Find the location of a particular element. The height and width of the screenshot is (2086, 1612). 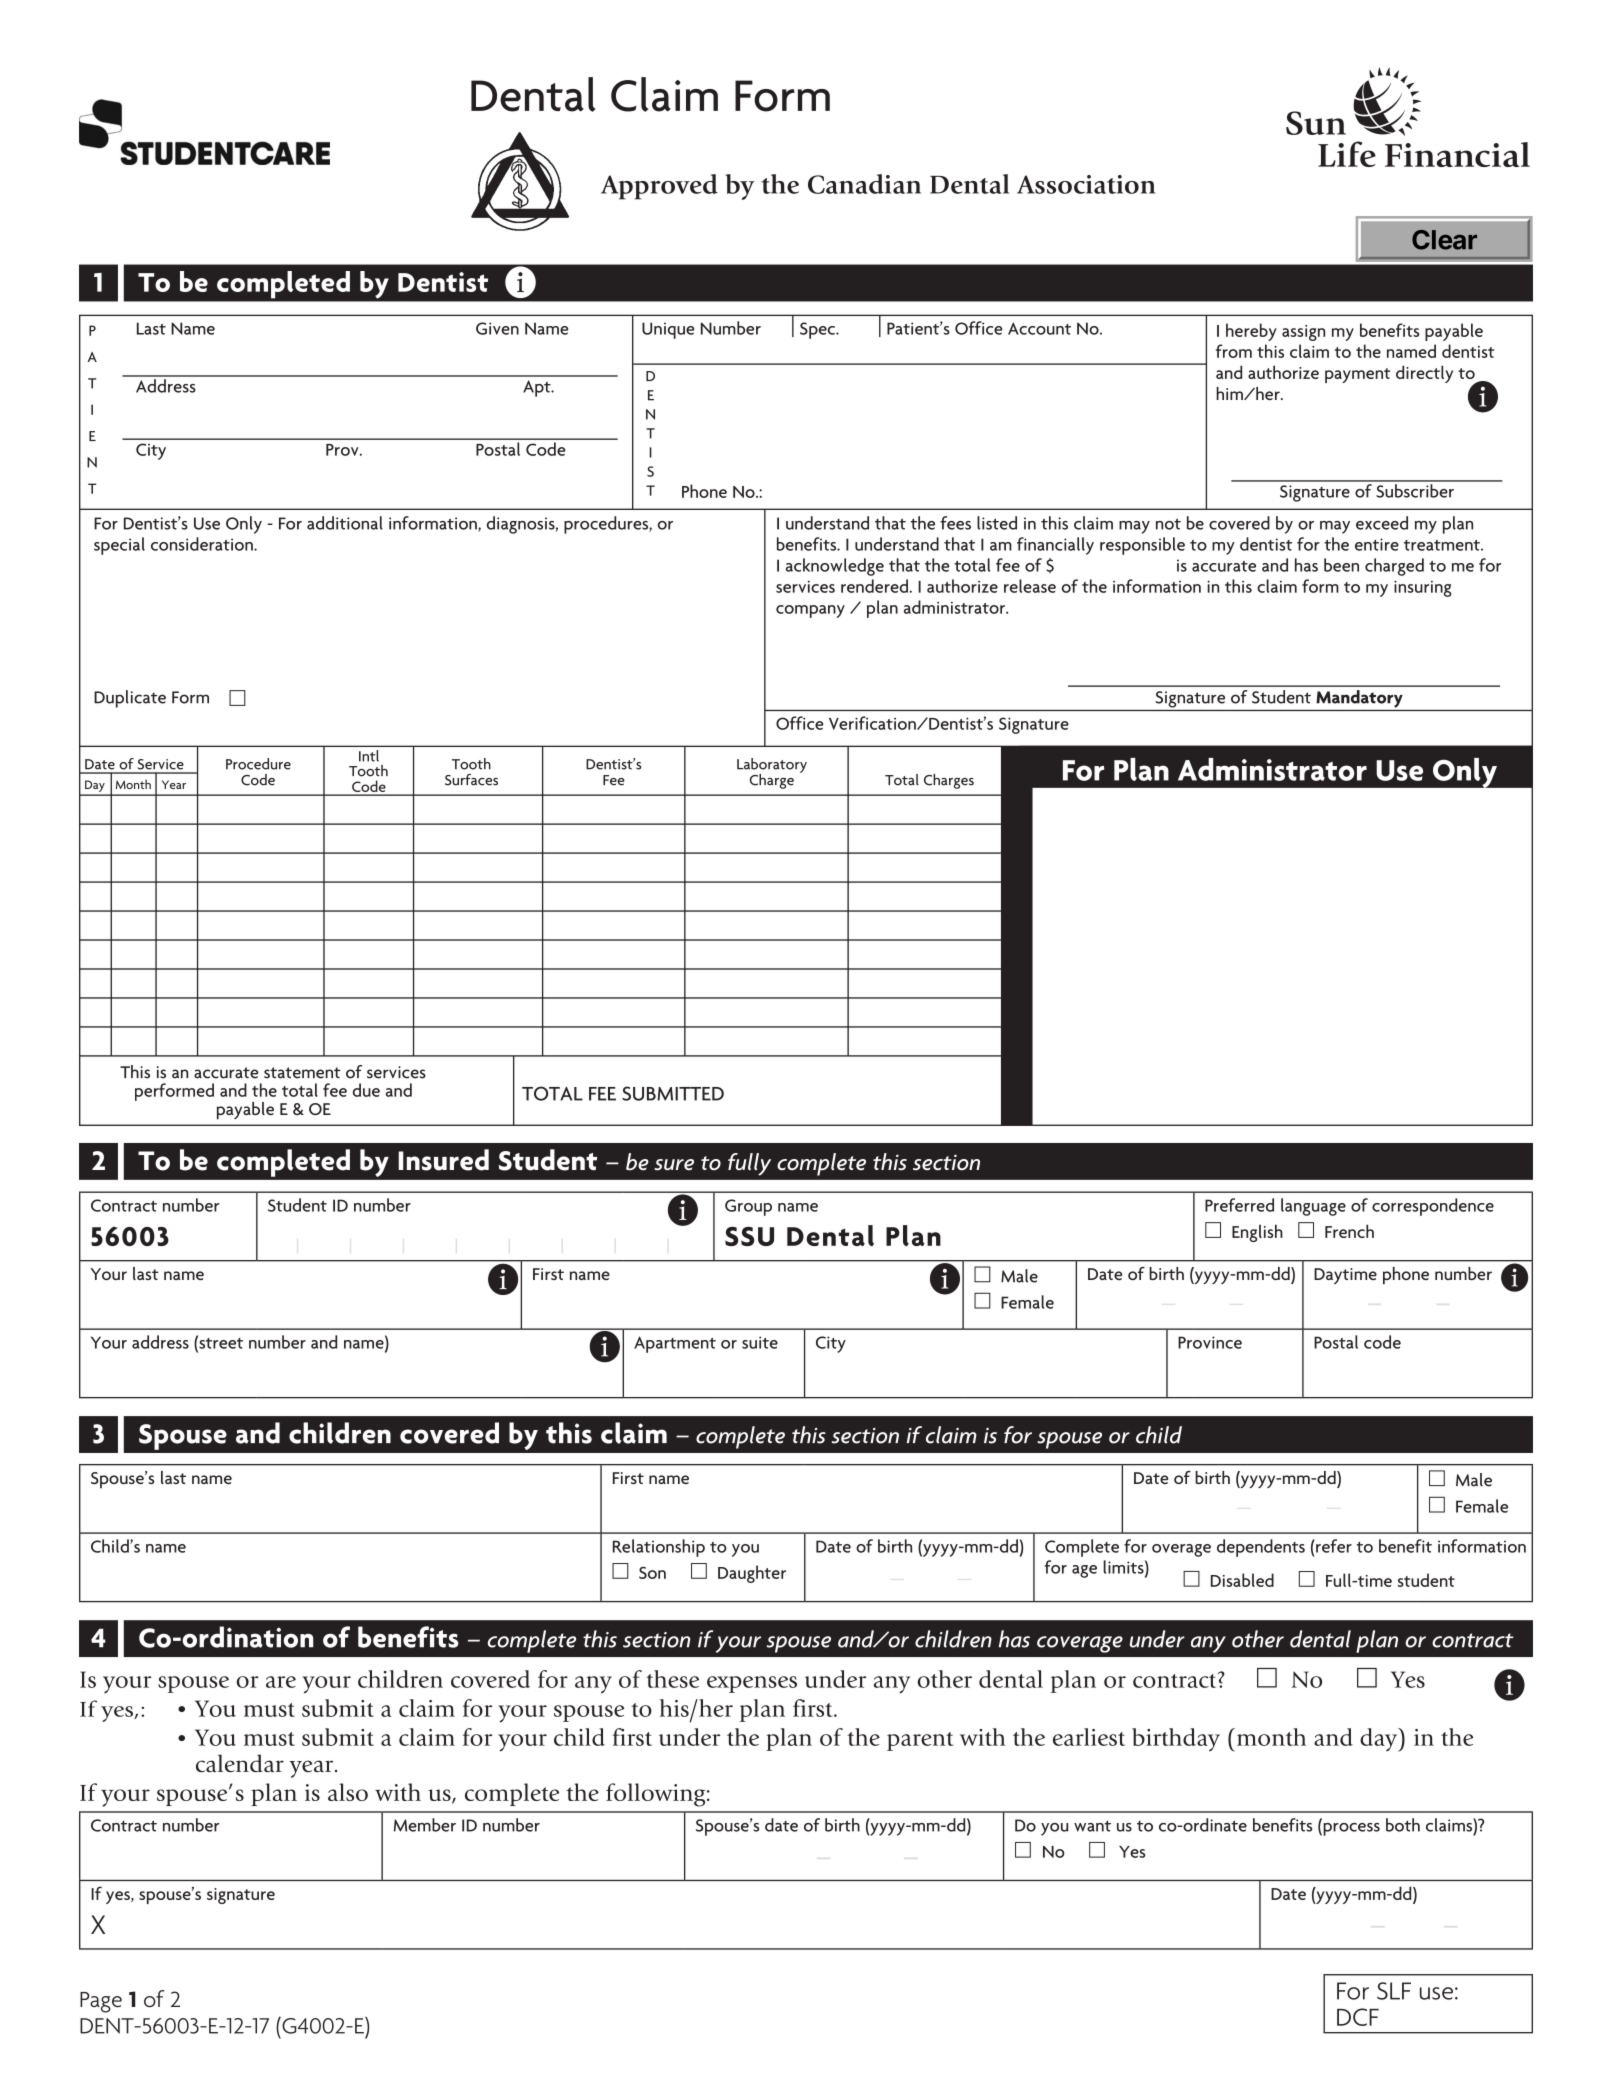

Disabled is located at coordinates (1242, 1580).
